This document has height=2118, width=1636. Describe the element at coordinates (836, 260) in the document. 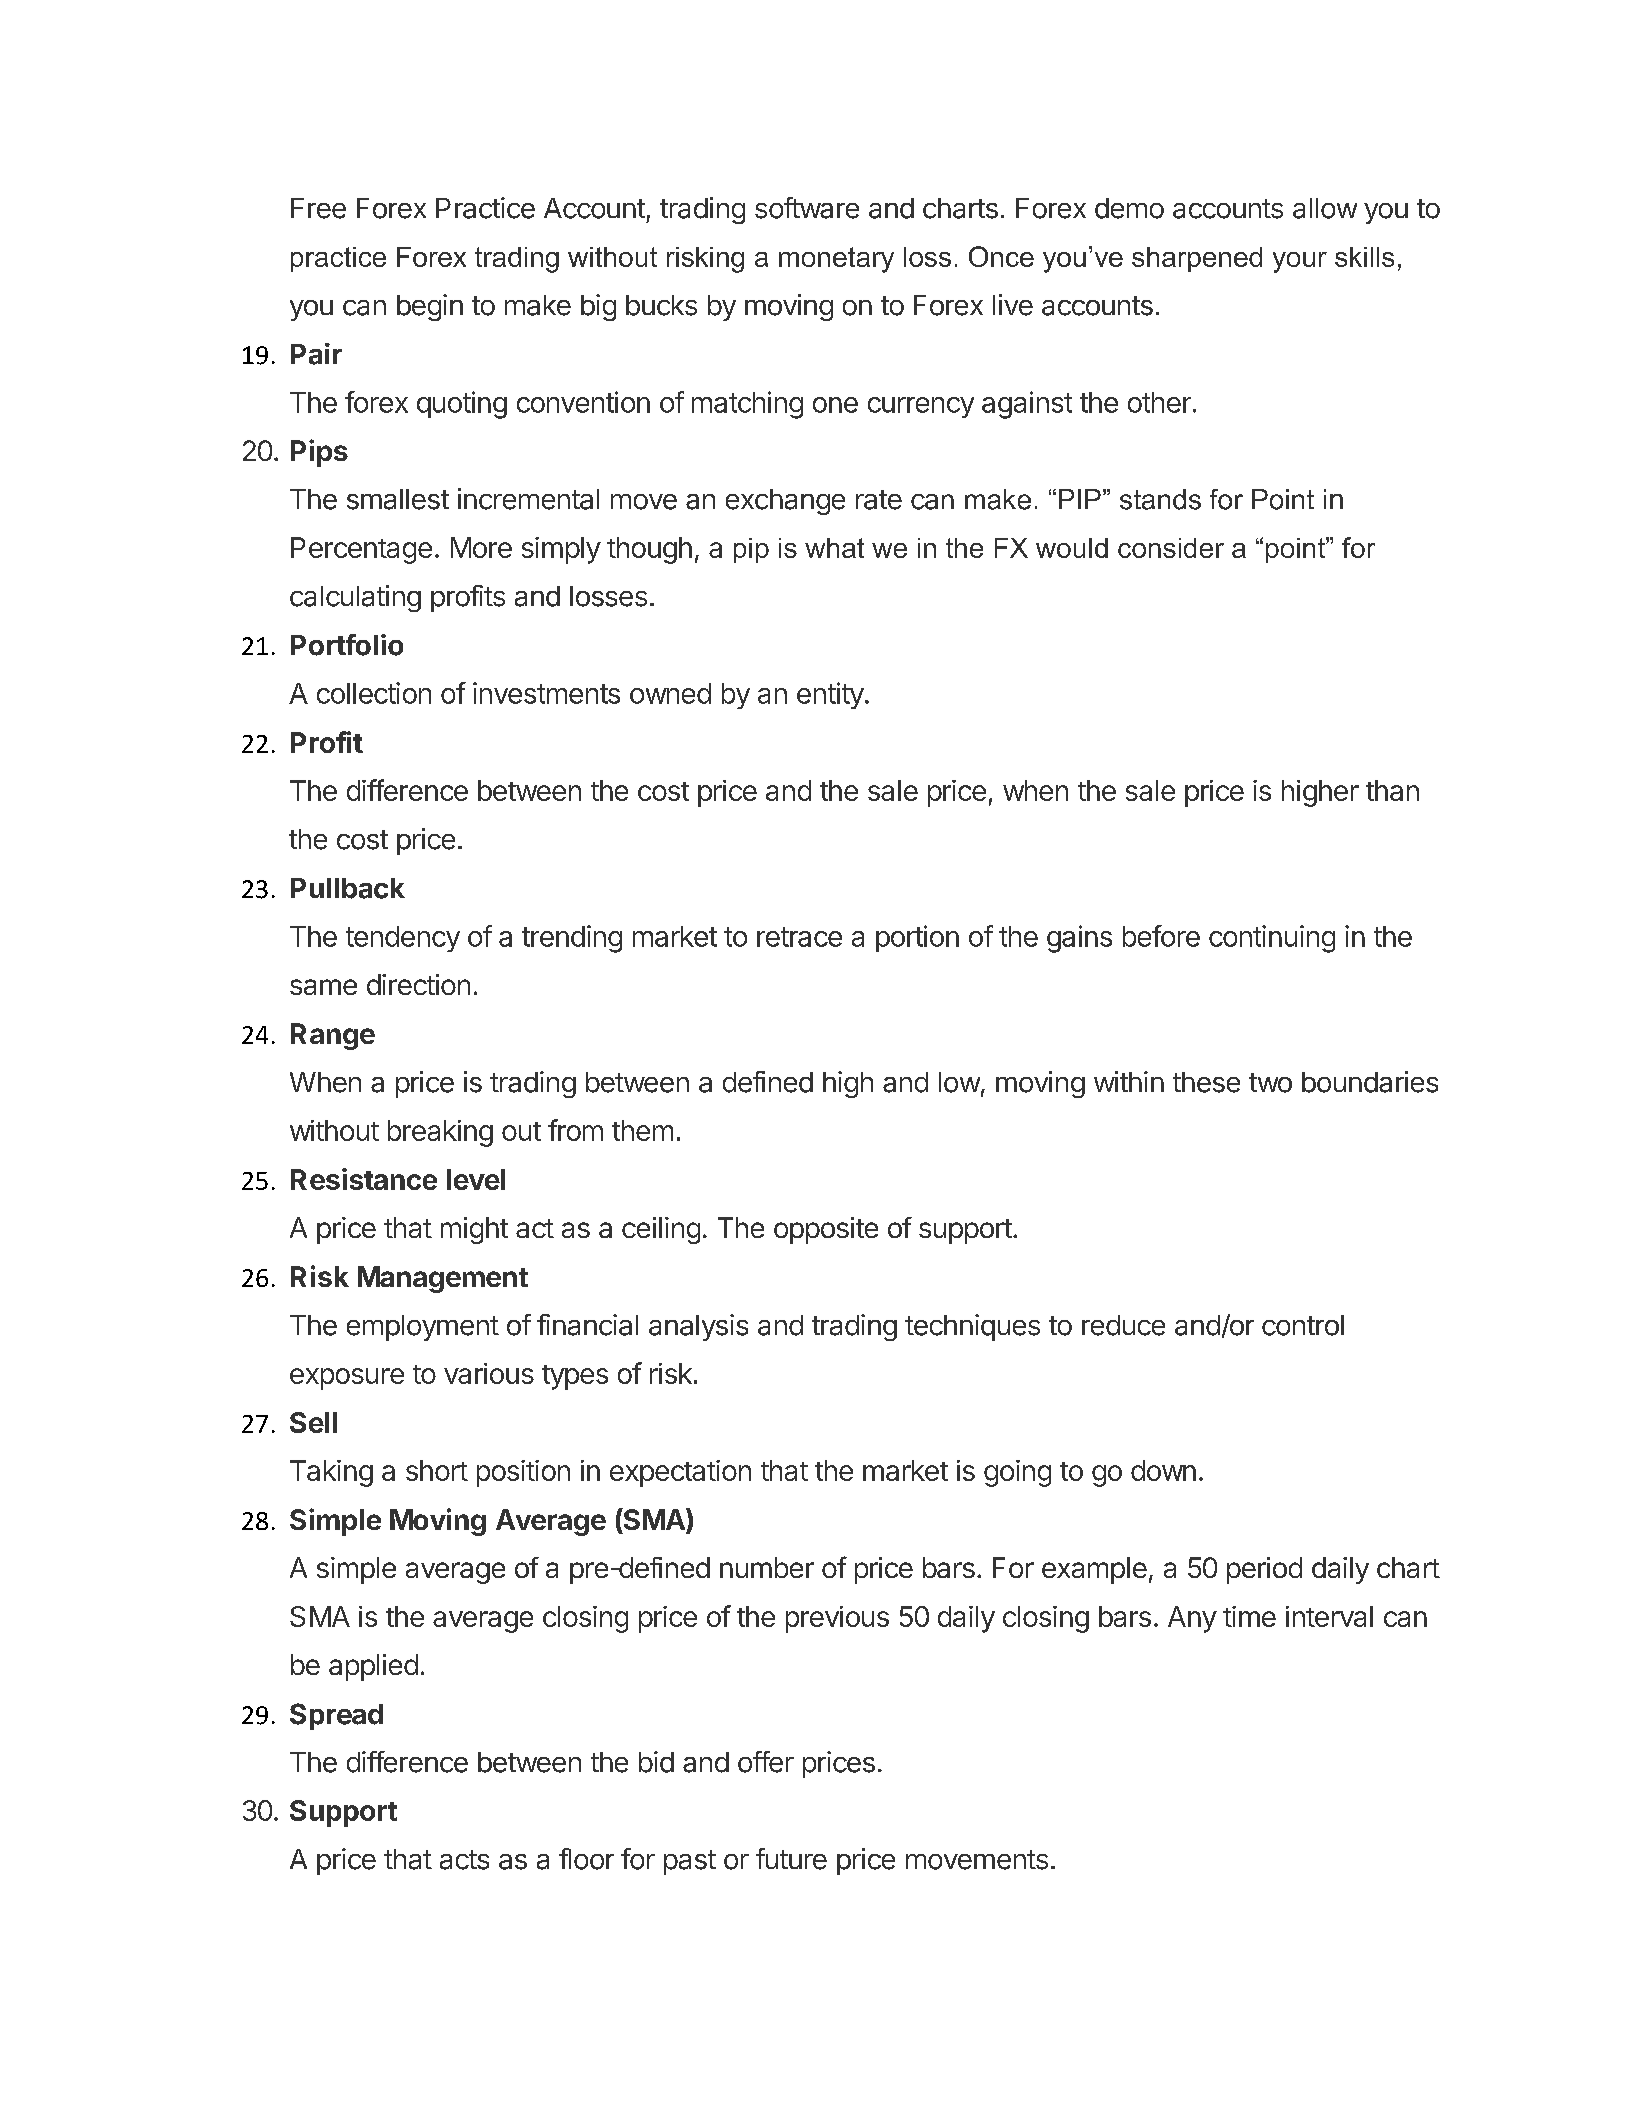

I see `monetary` at that location.
